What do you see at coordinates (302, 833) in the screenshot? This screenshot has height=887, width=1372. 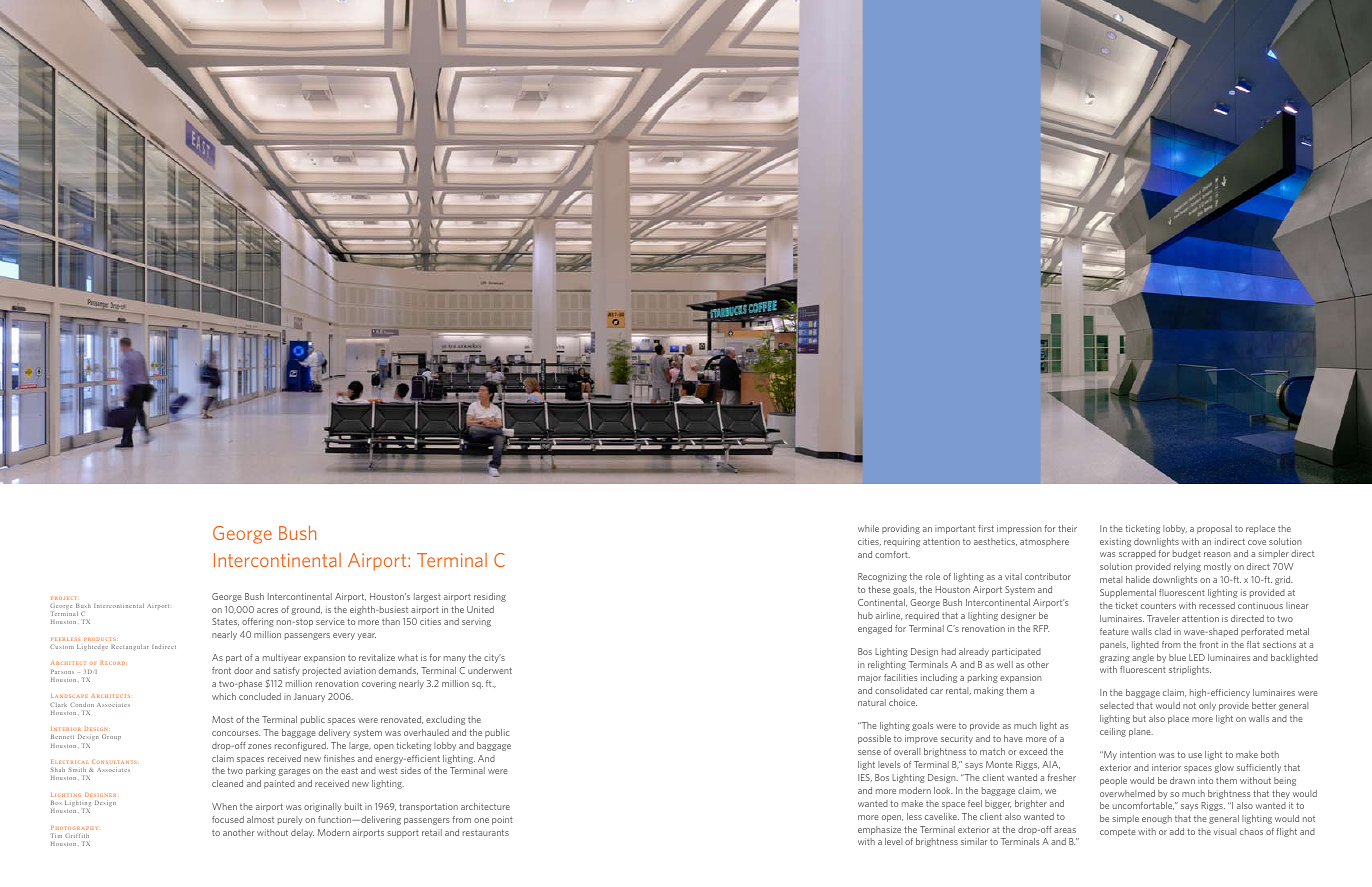 I see `delay` at bounding box center [302, 833].
